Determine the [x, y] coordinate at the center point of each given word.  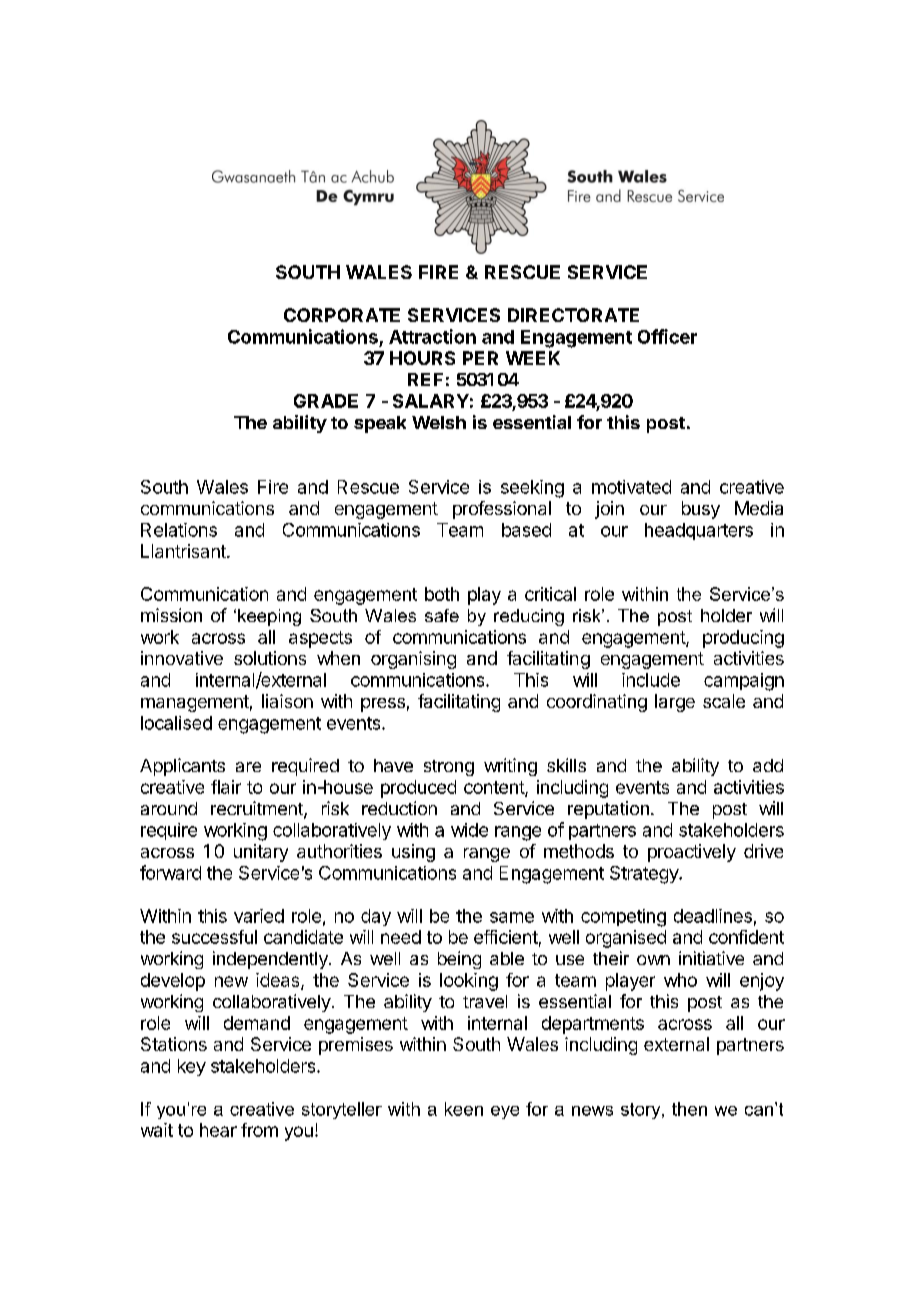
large [675, 703]
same [512, 917]
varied [259, 916]
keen [464, 1109]
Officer [667, 336]
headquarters [699, 531]
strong [449, 768]
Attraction [432, 336]
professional [502, 510]
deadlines [713, 916]
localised [176, 723]
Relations [179, 530]
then [689, 1109]
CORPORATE [342, 315]
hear [218, 1130]
